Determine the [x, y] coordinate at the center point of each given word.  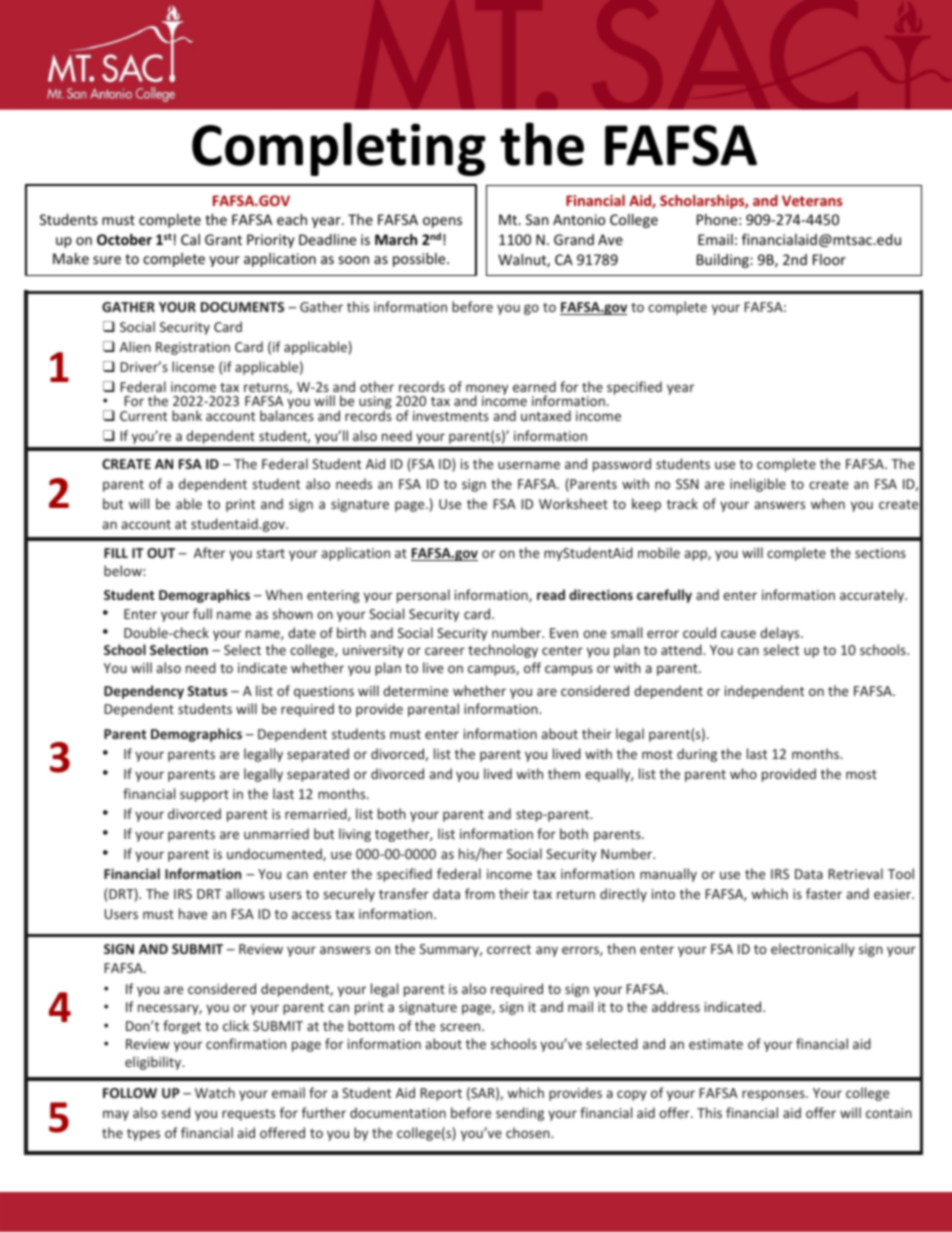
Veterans [812, 200]
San [537, 219]
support [204, 796]
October [124, 239]
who [743, 773]
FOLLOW [130, 1093]
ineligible [758, 485]
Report [441, 1094]
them [564, 773]
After [209, 552]
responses [774, 1095]
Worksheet [573, 503]
